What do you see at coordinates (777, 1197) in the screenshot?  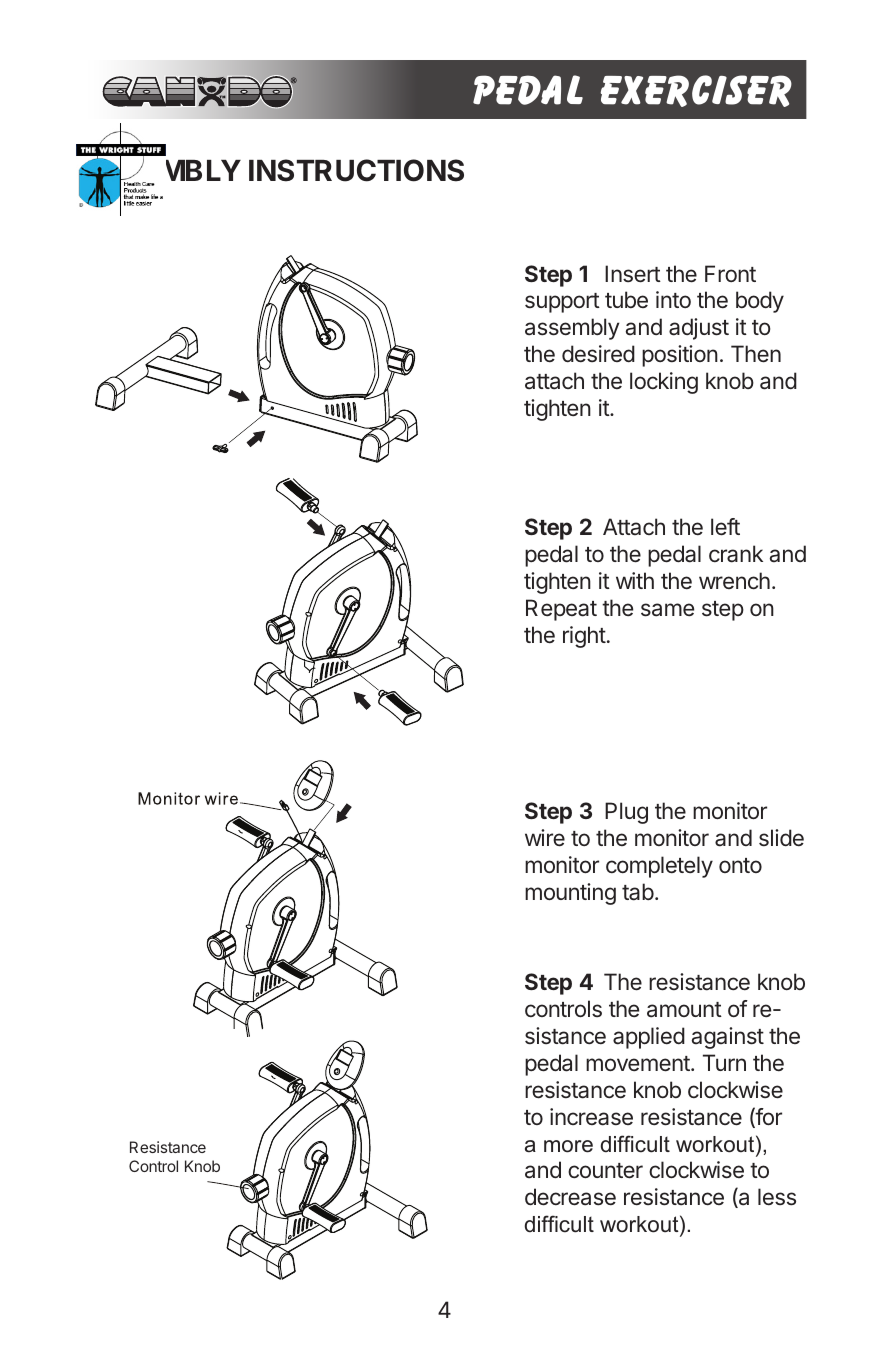 I see `less` at bounding box center [777, 1197].
